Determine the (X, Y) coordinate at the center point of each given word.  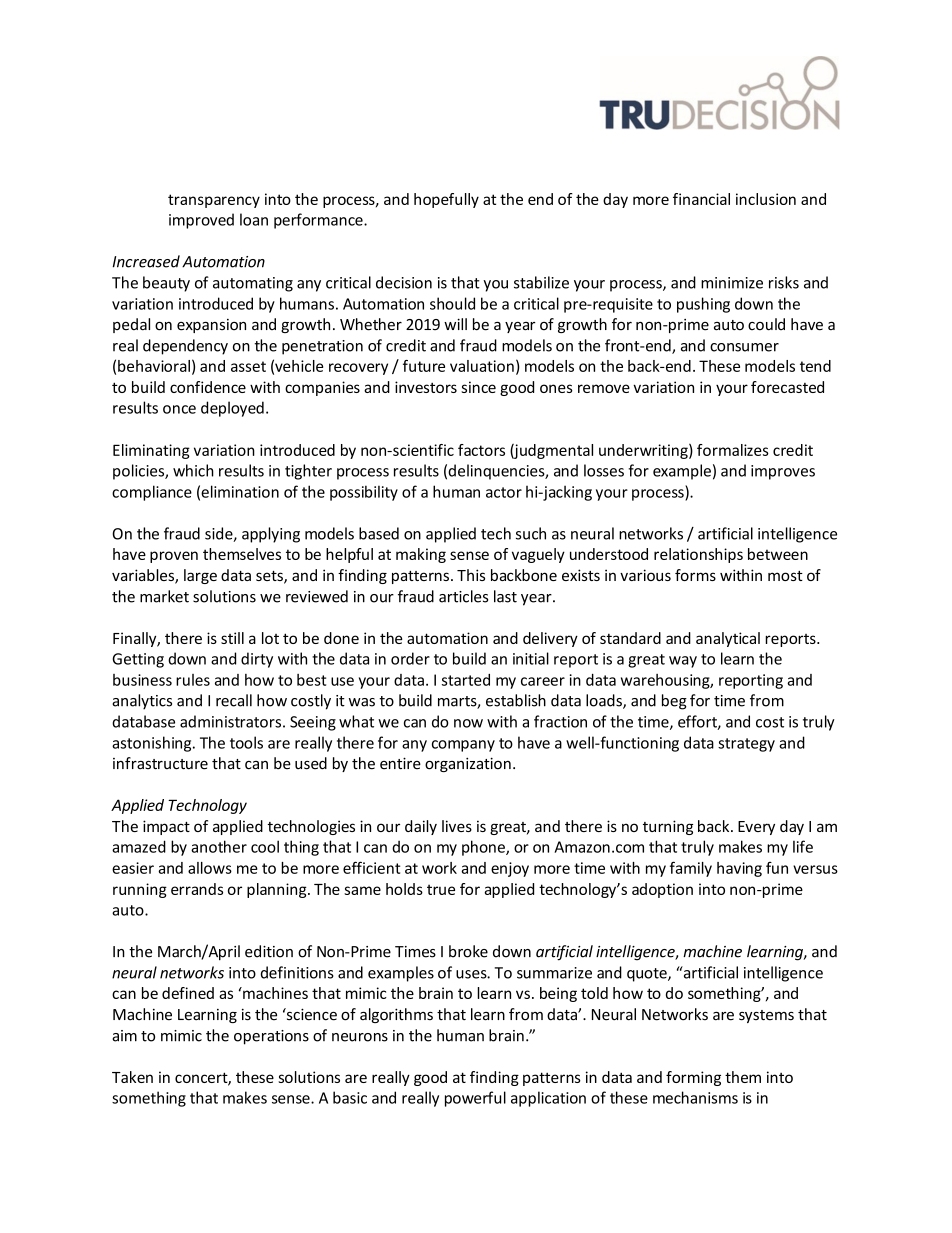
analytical (728, 639)
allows (210, 868)
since (478, 387)
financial (701, 199)
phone (484, 848)
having (739, 869)
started (466, 680)
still (232, 638)
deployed (232, 409)
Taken (132, 1077)
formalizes (733, 450)
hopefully (446, 200)
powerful (475, 1099)
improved (201, 221)
